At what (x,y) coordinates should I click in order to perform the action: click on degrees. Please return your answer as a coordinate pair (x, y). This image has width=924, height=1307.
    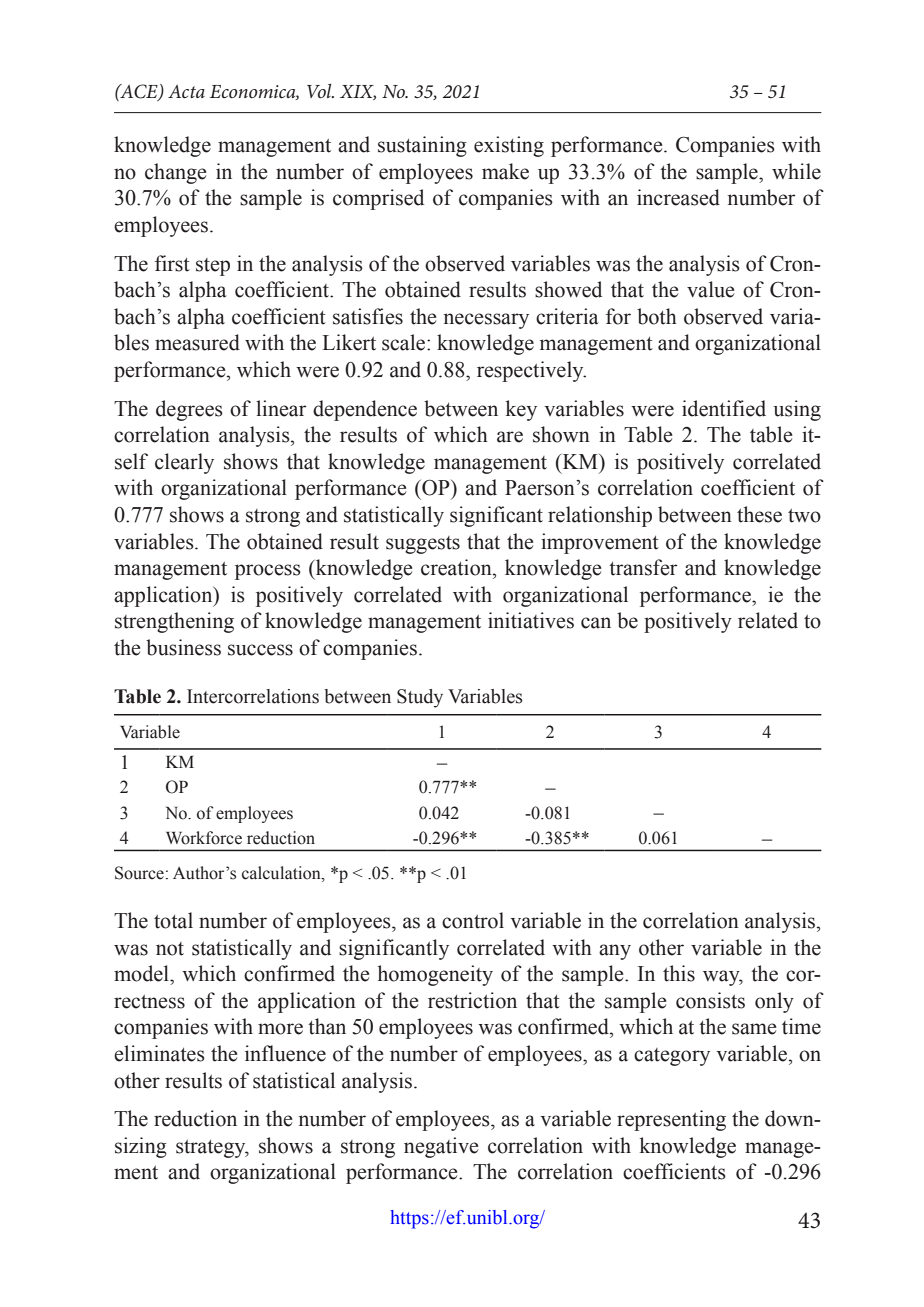
    Looking at the image, I should click on (189, 410).
